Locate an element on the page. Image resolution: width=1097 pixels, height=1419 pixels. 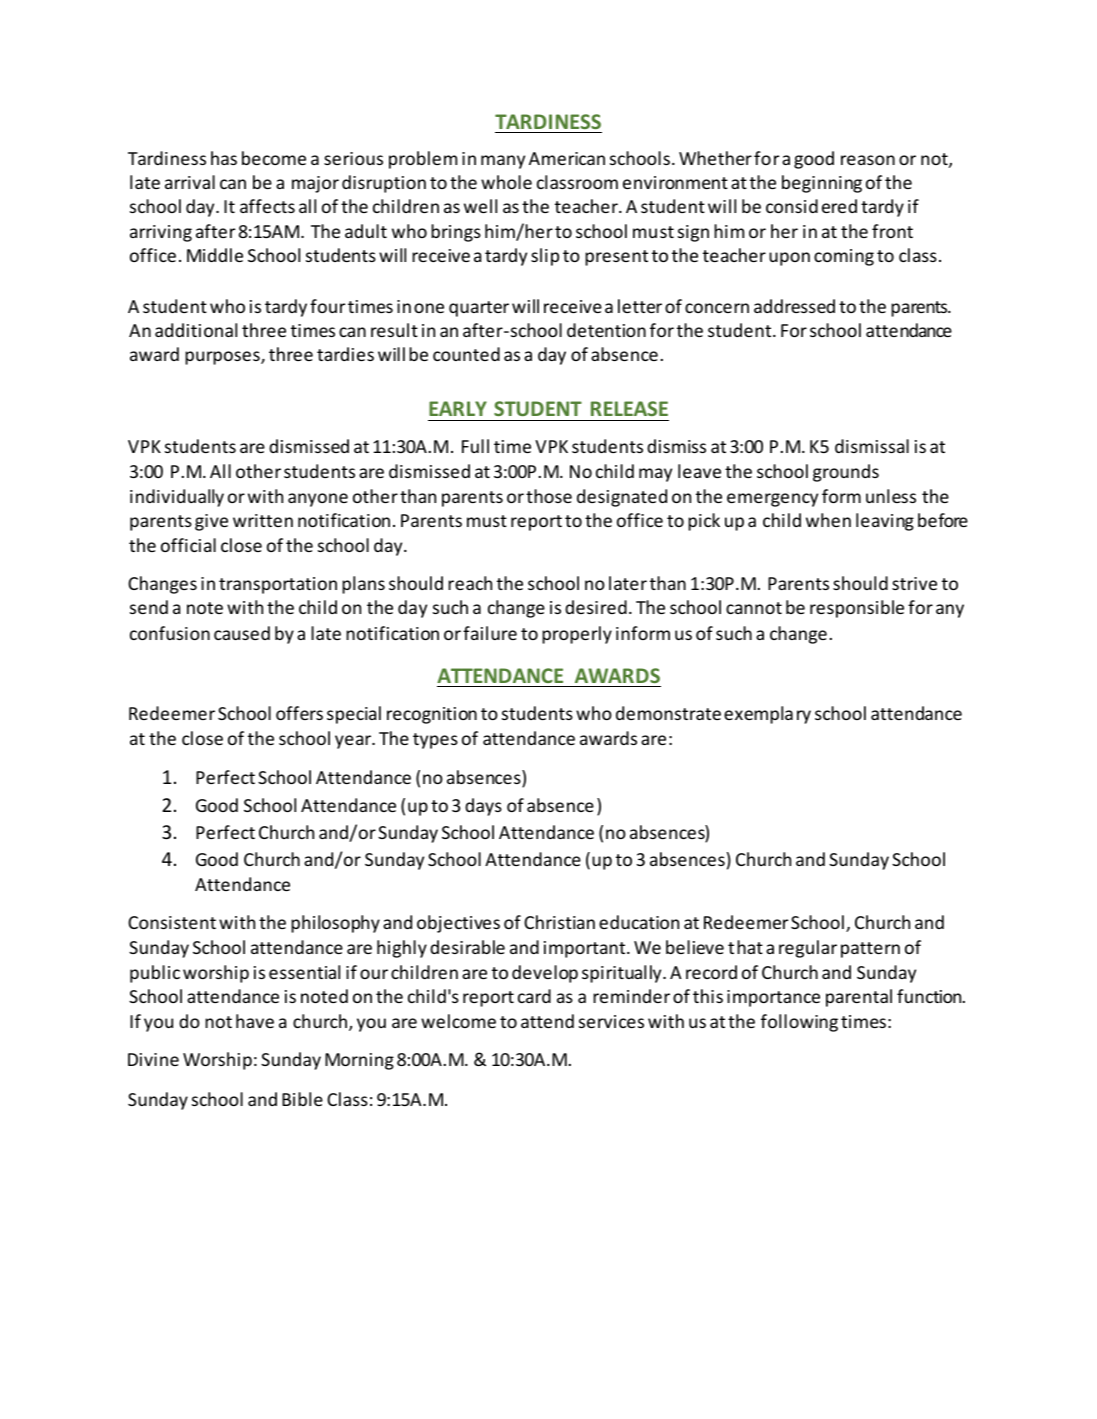
those is located at coordinates (549, 496).
